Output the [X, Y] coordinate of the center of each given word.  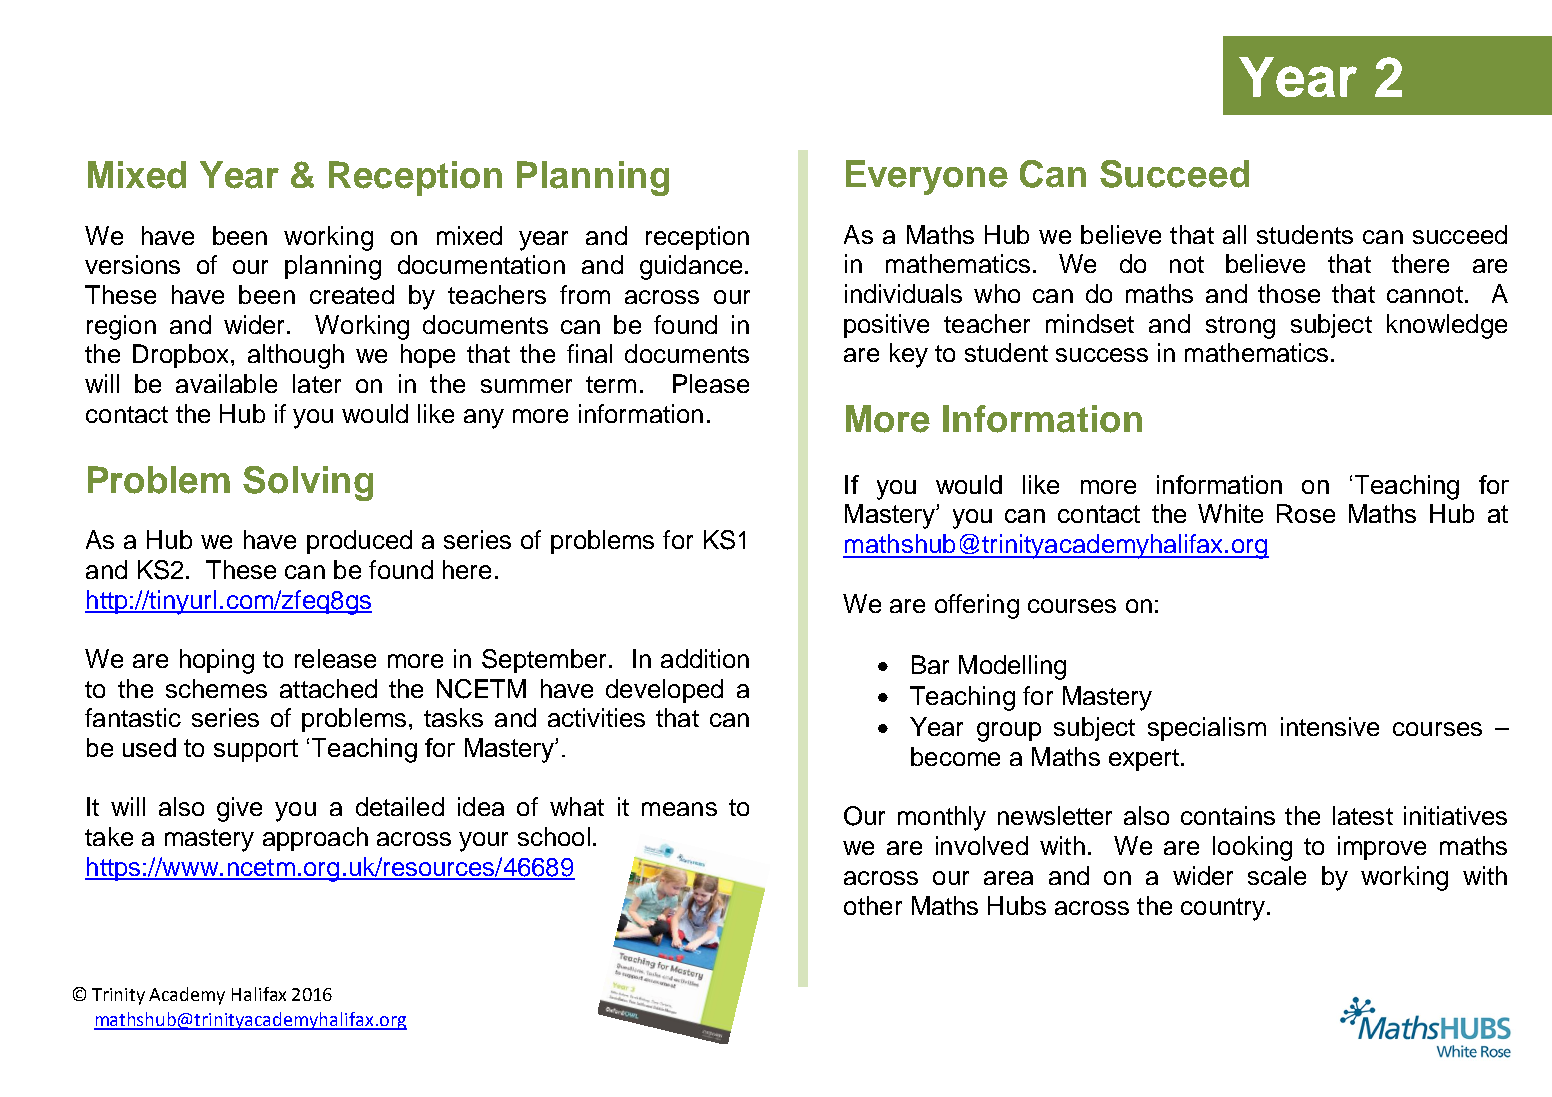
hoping [217, 661]
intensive [1330, 726]
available [226, 383]
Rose [1306, 513]
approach [315, 839]
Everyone [927, 177]
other [873, 905]
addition [705, 658]
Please [711, 383]
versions [132, 264]
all [1234, 234]
